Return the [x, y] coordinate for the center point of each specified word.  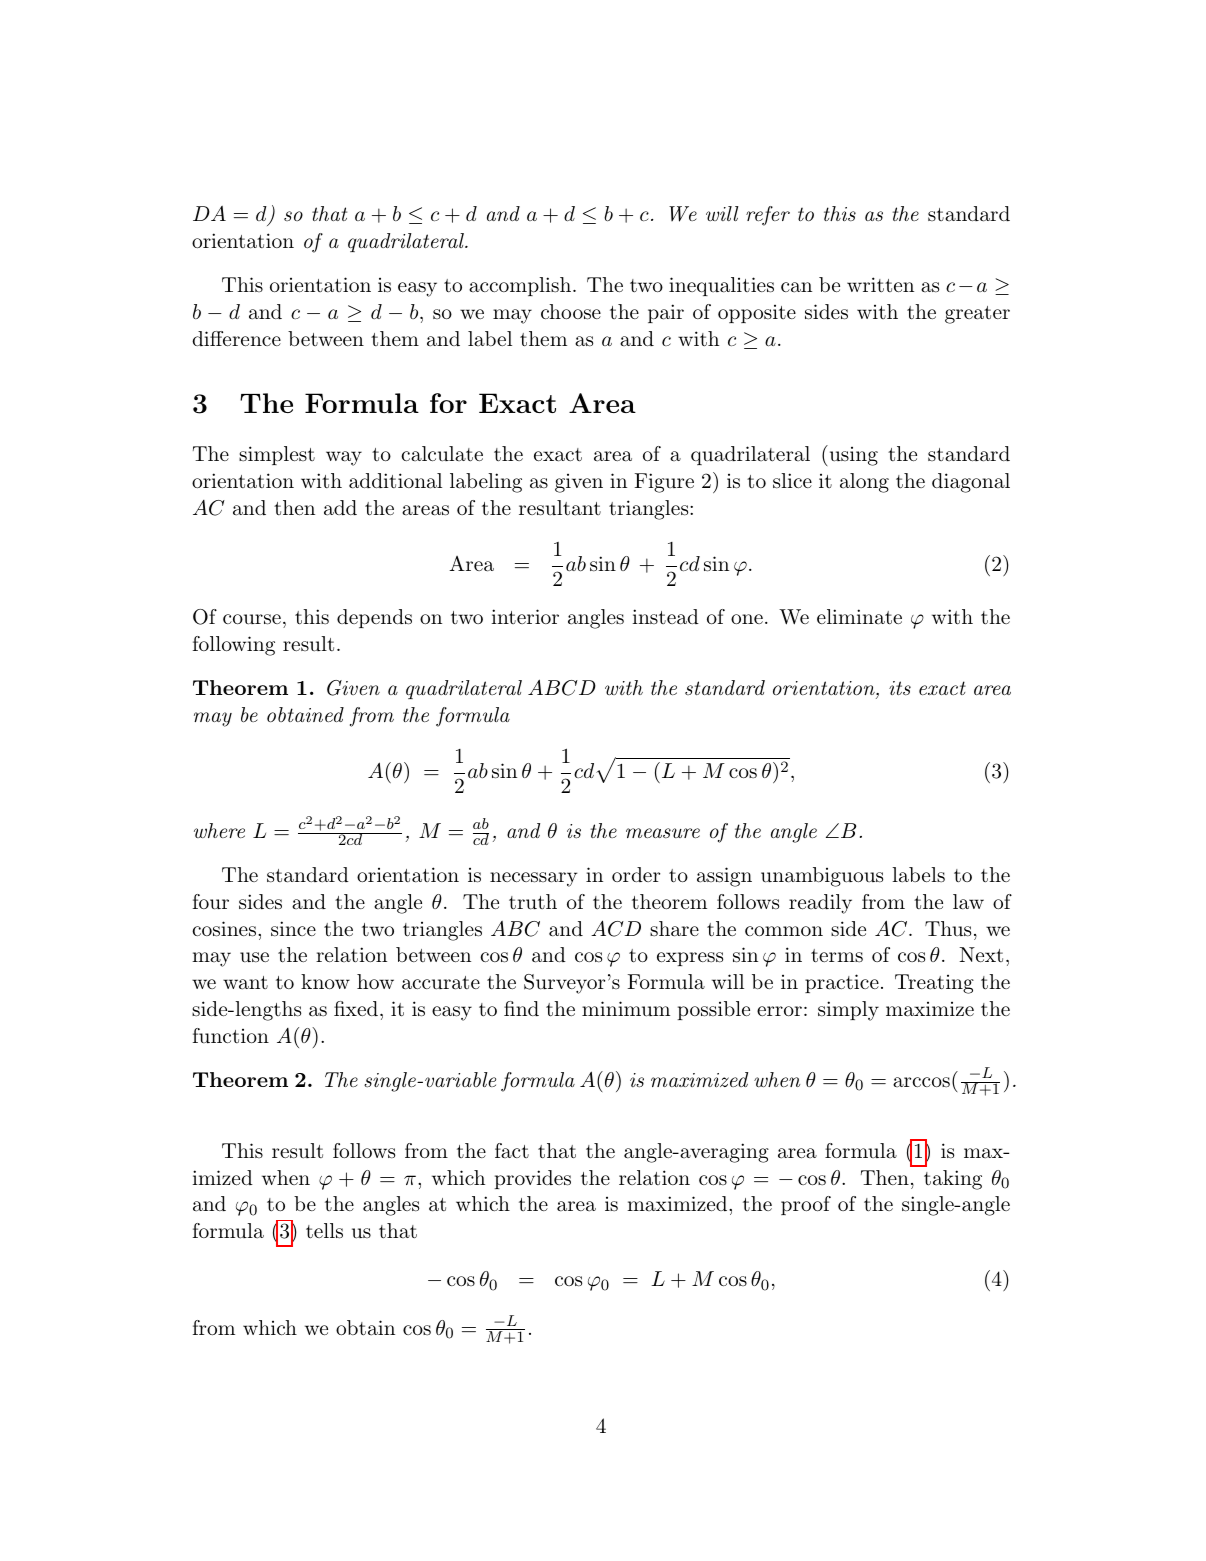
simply [848, 1011]
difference [236, 338]
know [325, 981]
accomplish [520, 286]
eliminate [859, 617]
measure [663, 833]
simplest [277, 455]
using [852, 455]
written [880, 284]
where [219, 830]
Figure [664, 483]
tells [324, 1231]
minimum [626, 1009]
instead [665, 617]
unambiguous [822, 877]
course [252, 619]
